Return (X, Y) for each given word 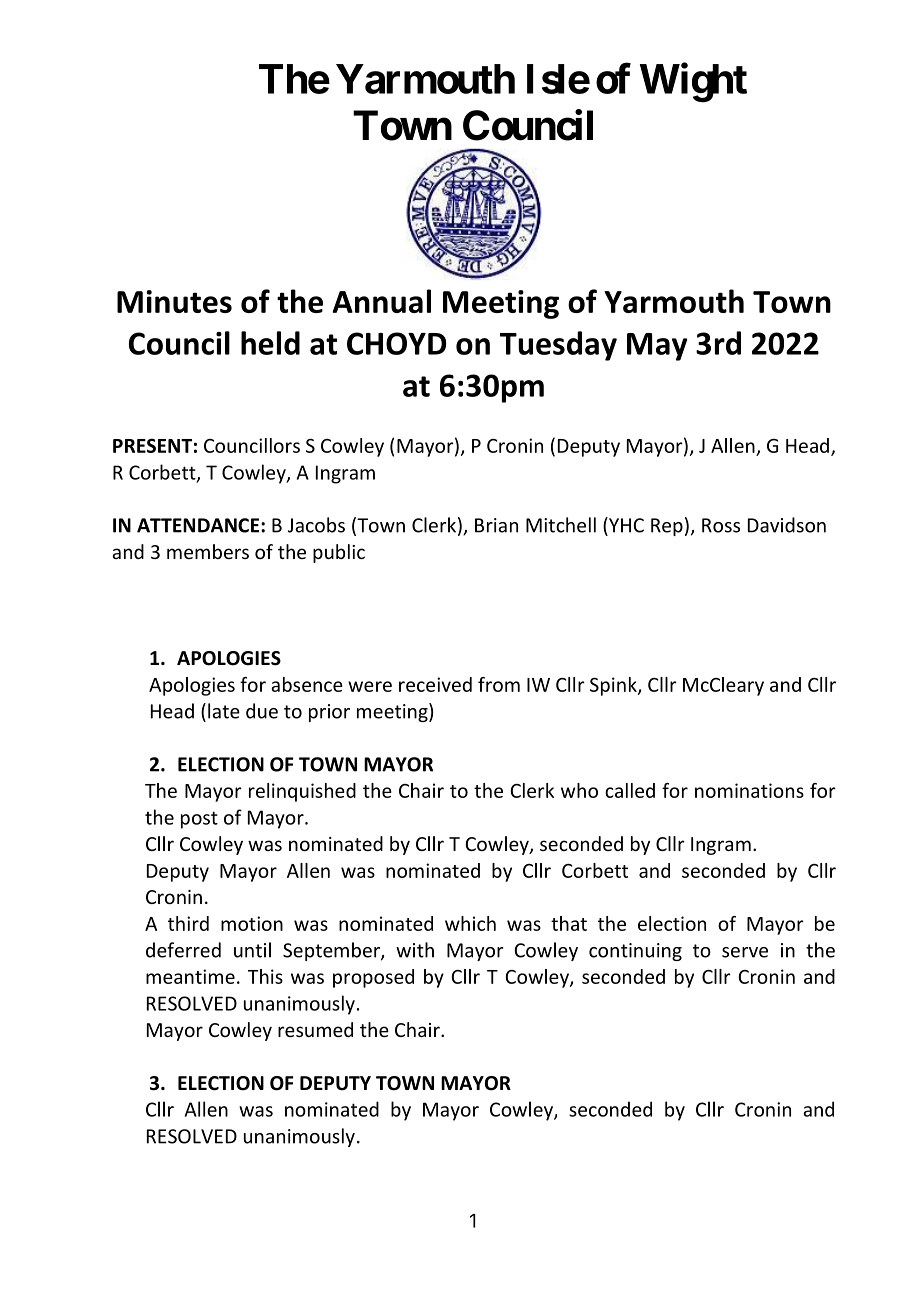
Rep (667, 527)
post (199, 820)
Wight (693, 83)
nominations (749, 790)
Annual (382, 301)
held (270, 343)
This (265, 976)
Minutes (174, 301)
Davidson (787, 525)
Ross (721, 525)
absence (307, 684)
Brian (496, 525)
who (579, 790)
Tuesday (558, 346)
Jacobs (316, 525)
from (499, 684)
